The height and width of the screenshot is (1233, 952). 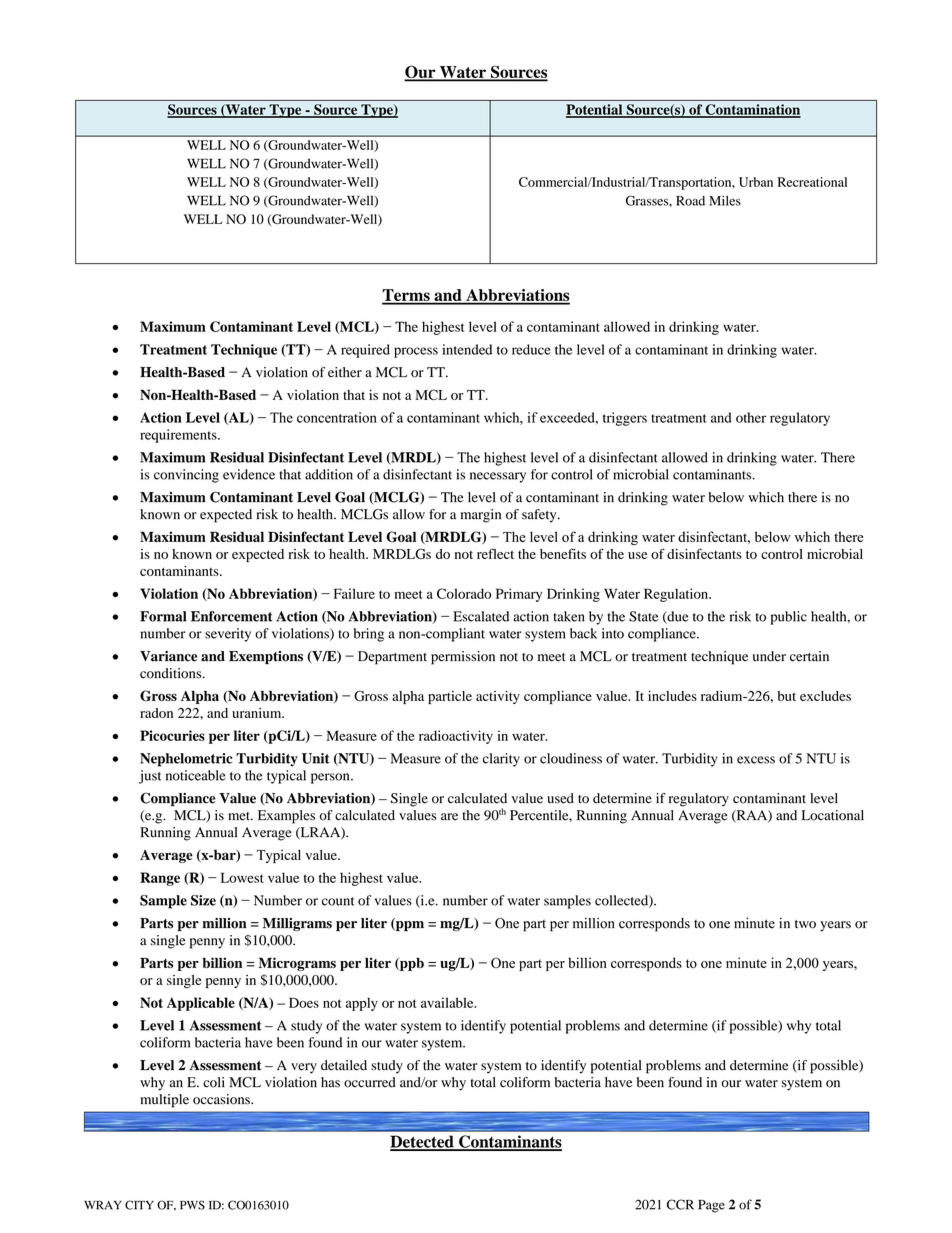 What do you see at coordinates (172, 673) in the screenshot?
I see `conditions` at bounding box center [172, 673].
